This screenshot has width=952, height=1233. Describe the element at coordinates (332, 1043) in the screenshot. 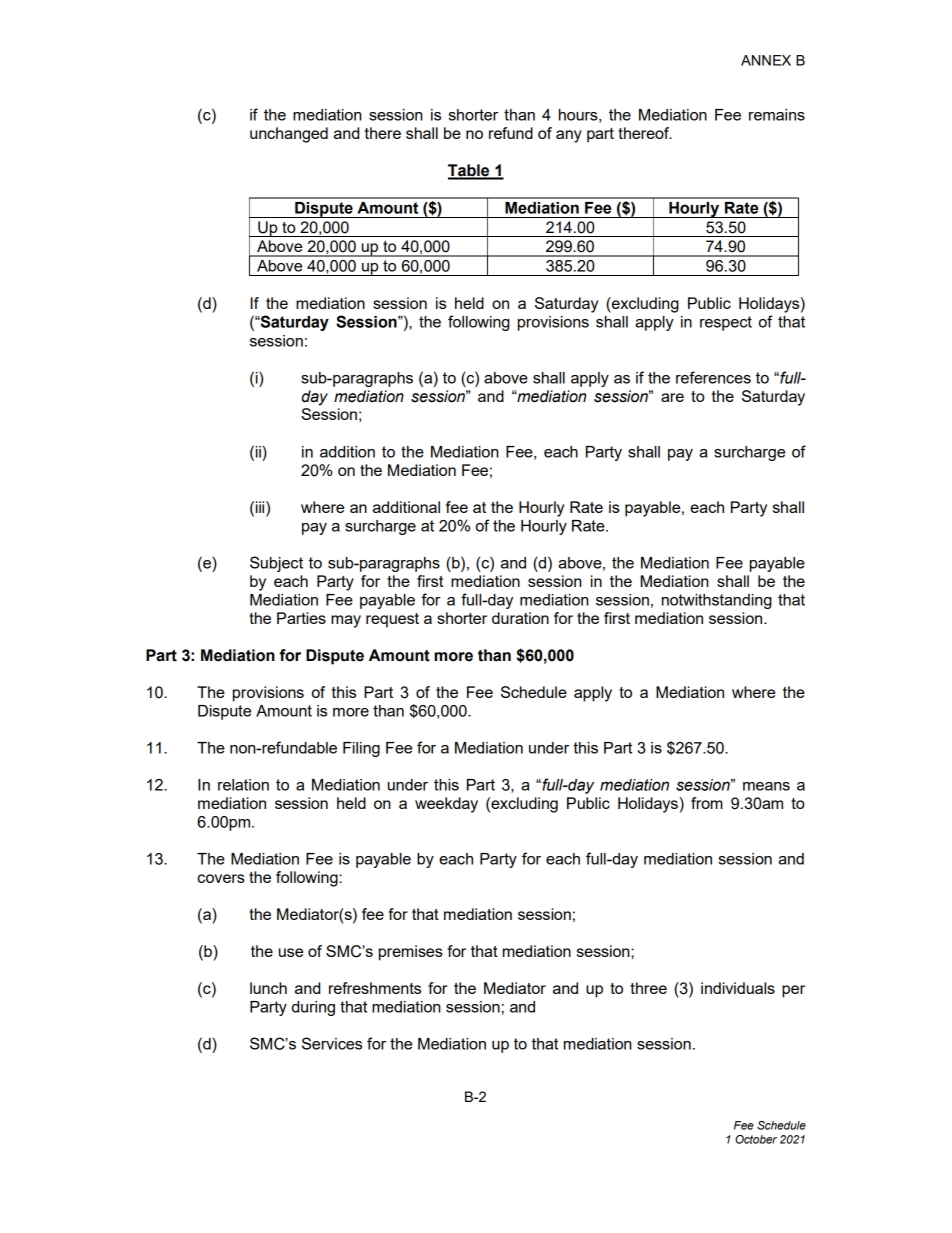

I see `Services` at that location.
